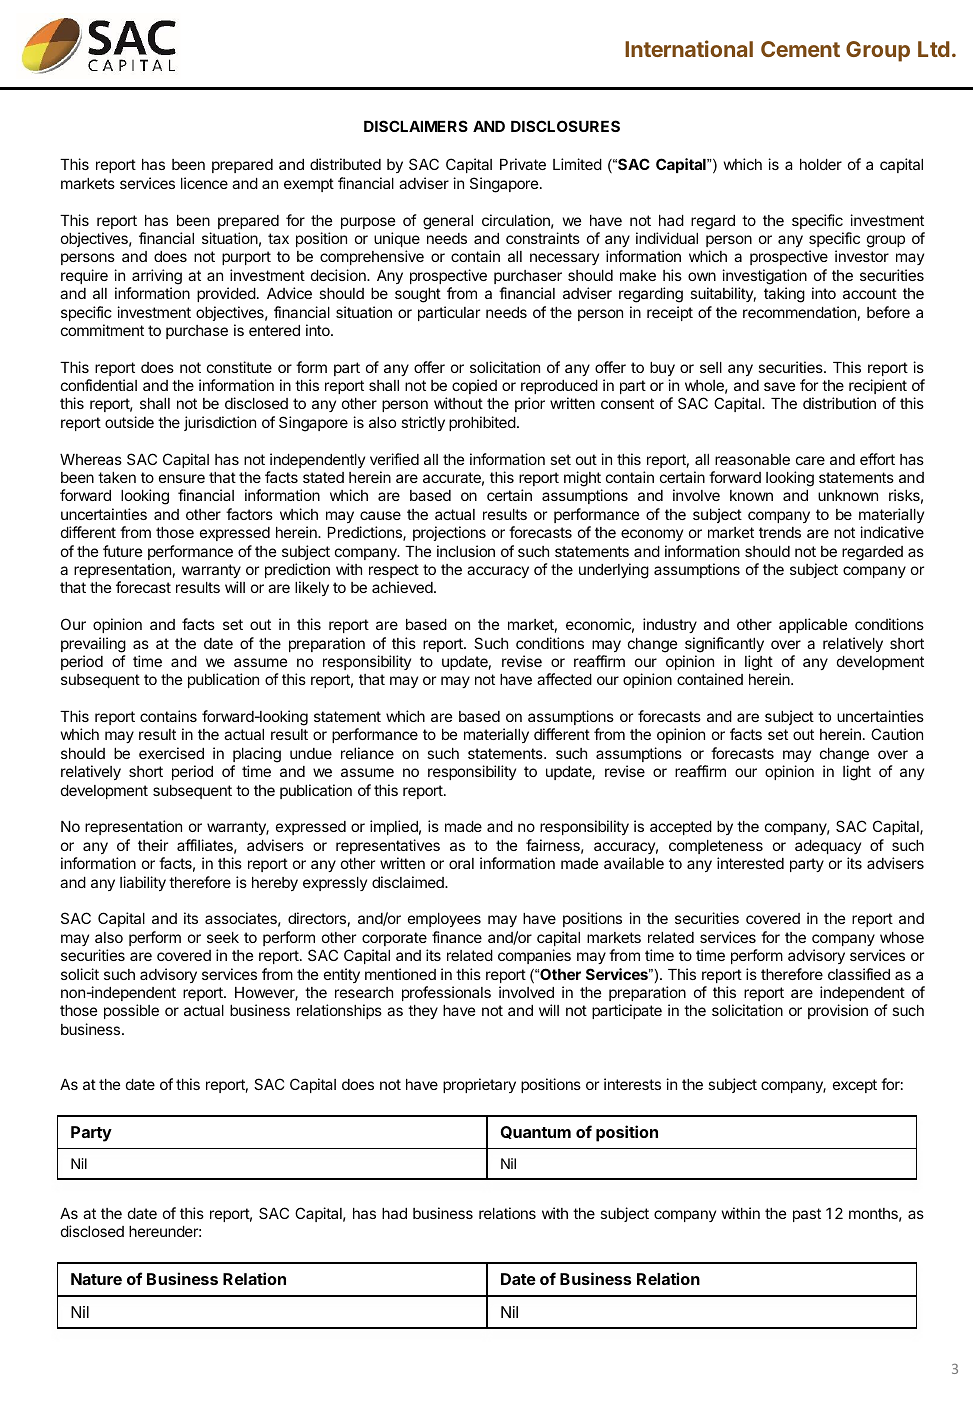 The image size is (974, 1406). What do you see at coordinates (474, 386) in the screenshot?
I see `copied` at bounding box center [474, 386].
